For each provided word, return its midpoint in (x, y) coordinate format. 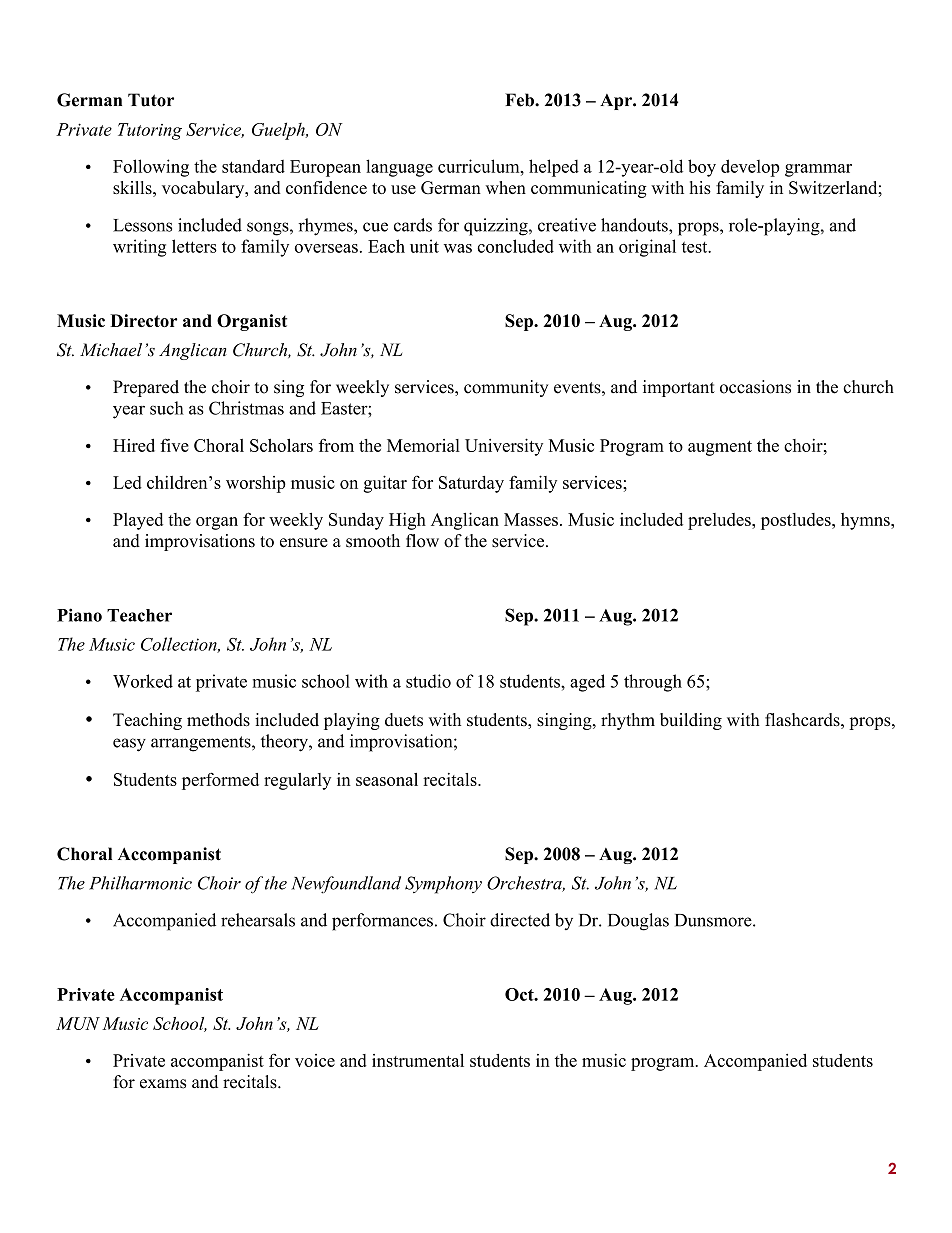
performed (220, 781)
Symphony (443, 885)
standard (253, 166)
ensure (304, 543)
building (691, 721)
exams (163, 1084)
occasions (755, 387)
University (504, 447)
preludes (720, 521)
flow (422, 541)
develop (750, 168)
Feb (520, 100)
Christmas (246, 408)
